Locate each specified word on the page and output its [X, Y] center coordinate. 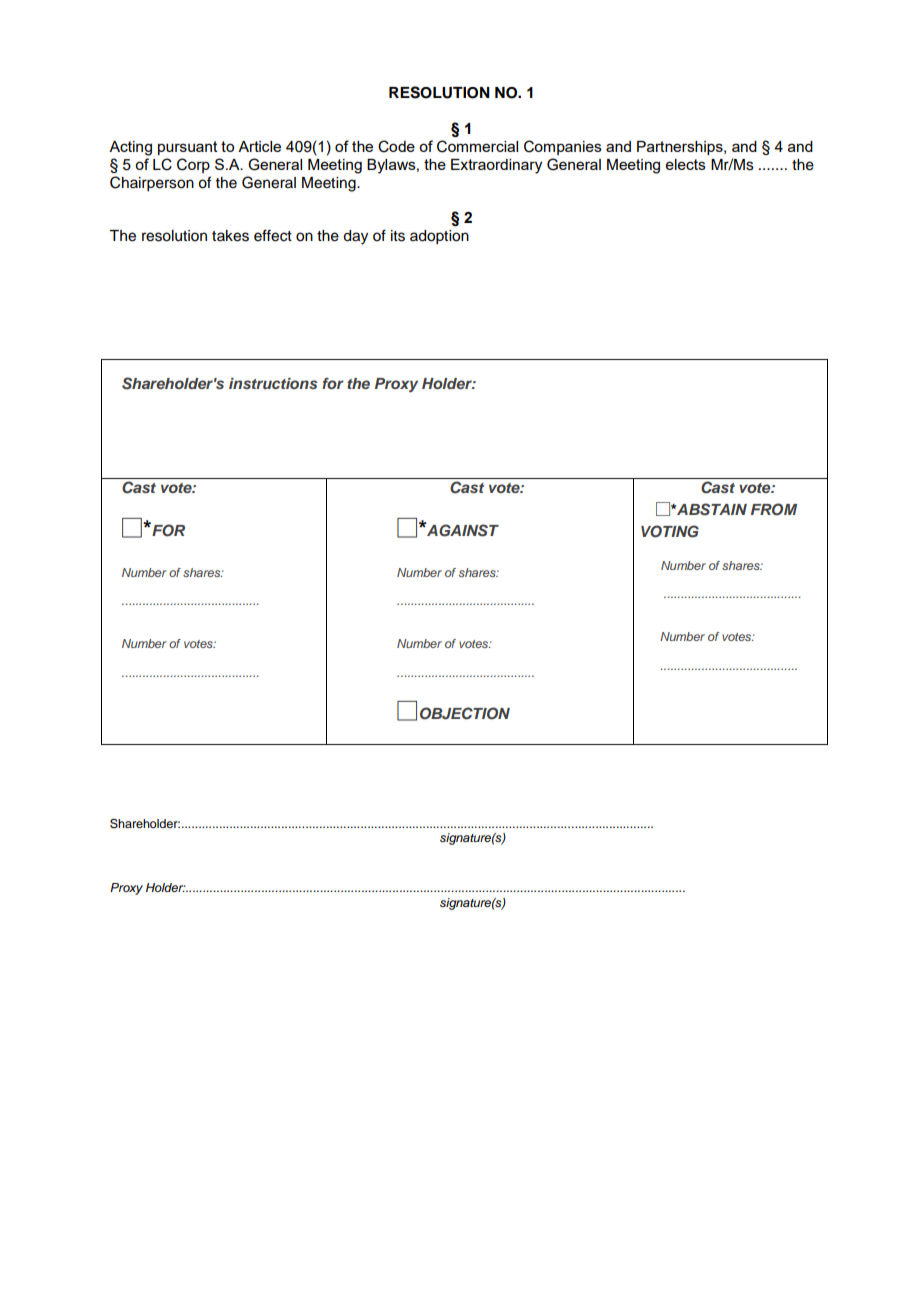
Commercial [477, 146]
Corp [193, 165]
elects [686, 164]
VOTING [670, 531]
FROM [774, 509]
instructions [273, 383]
